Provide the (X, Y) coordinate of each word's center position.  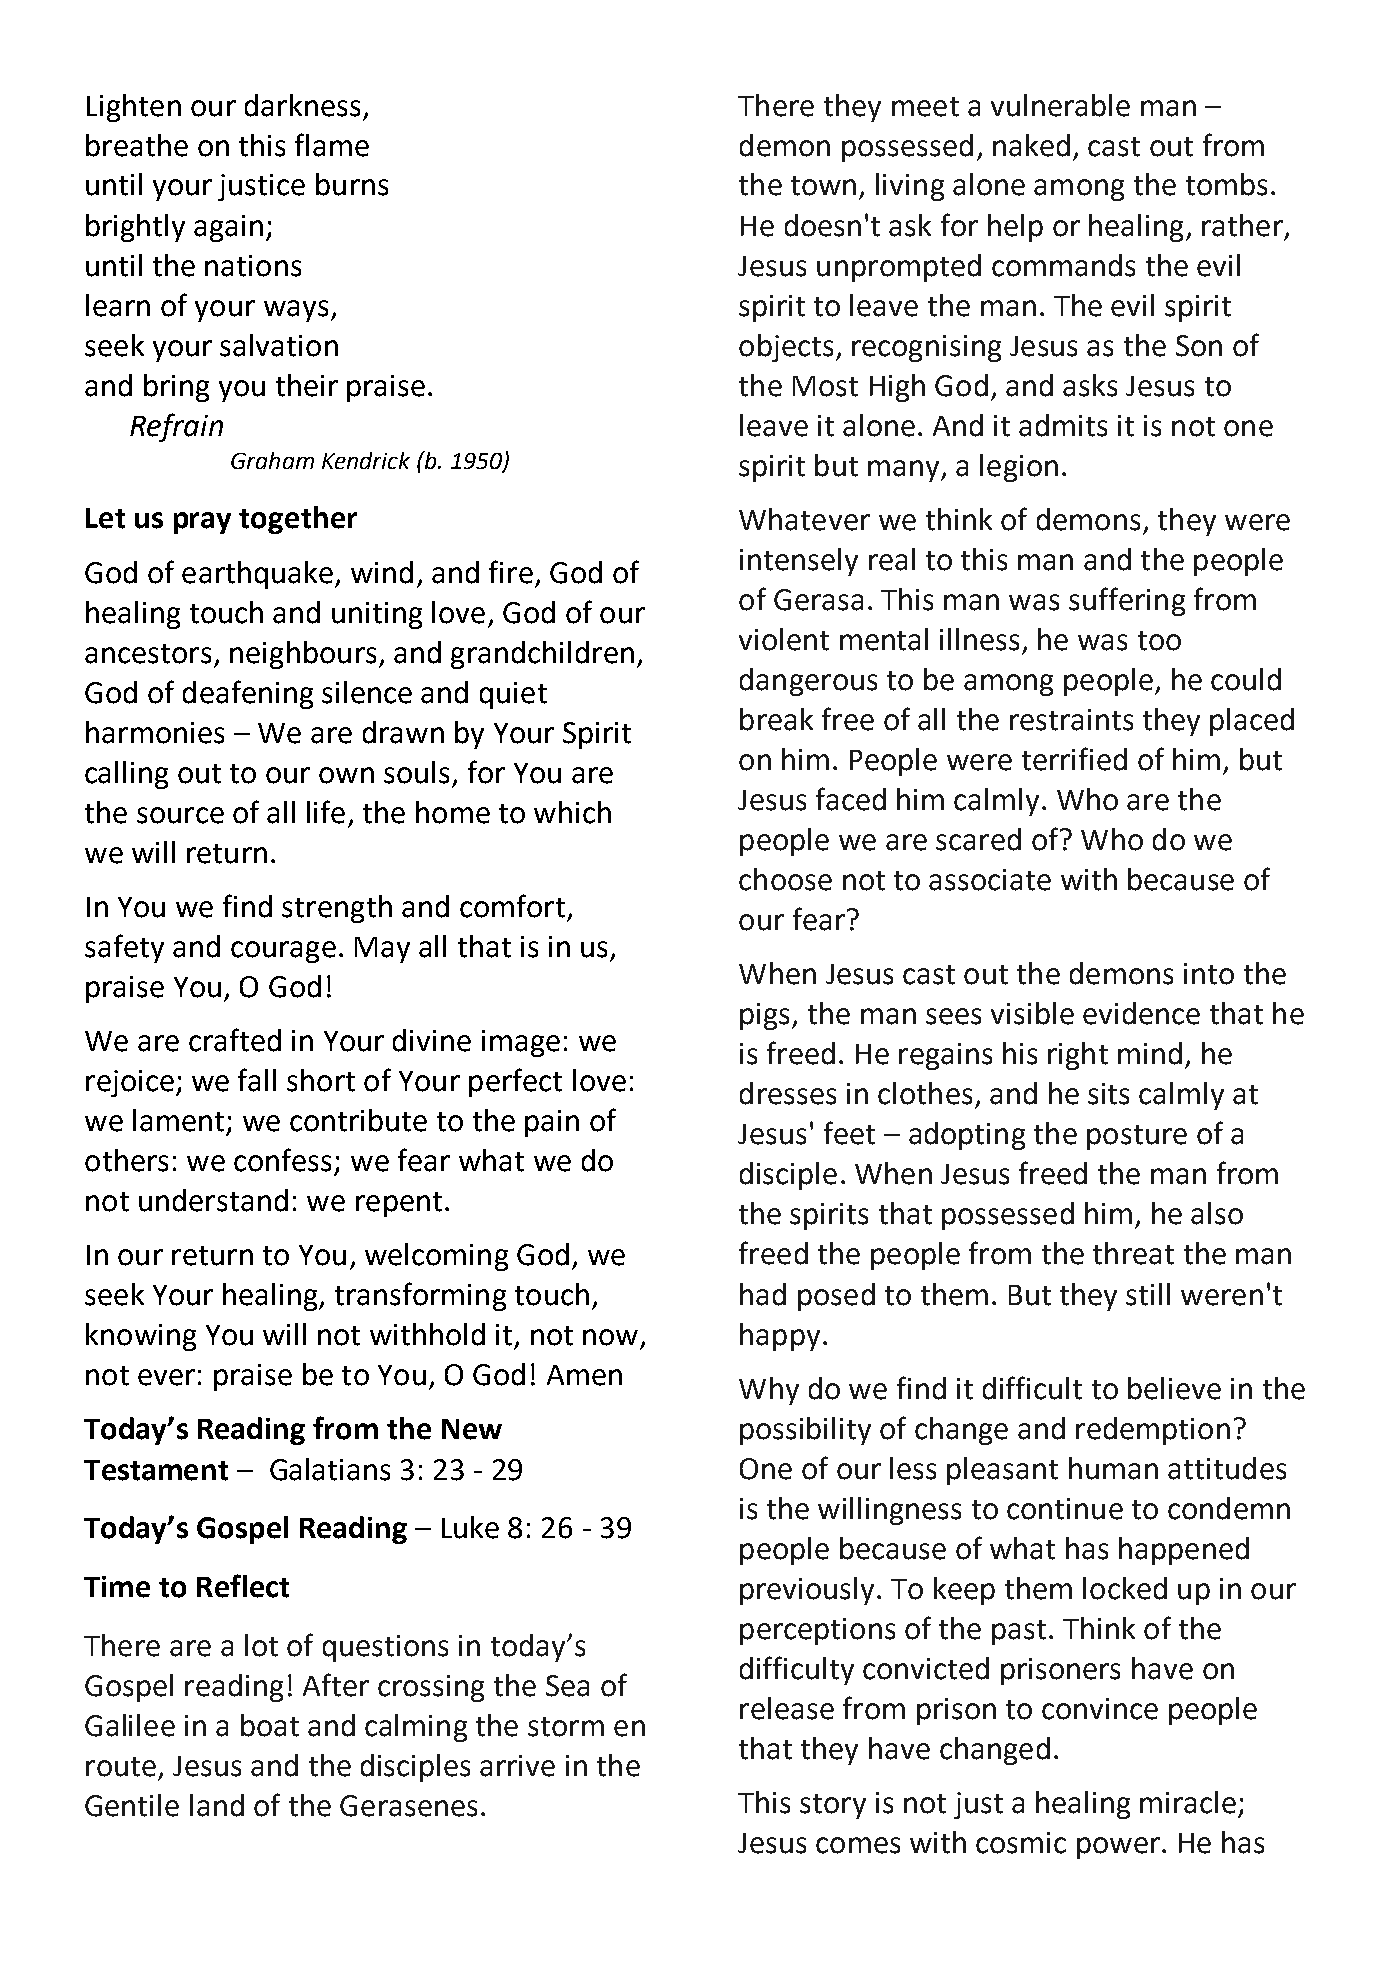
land (217, 1805)
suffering (1127, 601)
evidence (1141, 1013)
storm (566, 1727)
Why (769, 1391)
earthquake (257, 575)
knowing (141, 1337)
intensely (799, 562)
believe (1174, 1388)
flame (332, 145)
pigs (766, 1016)
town (823, 186)
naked (1031, 145)
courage (283, 952)
